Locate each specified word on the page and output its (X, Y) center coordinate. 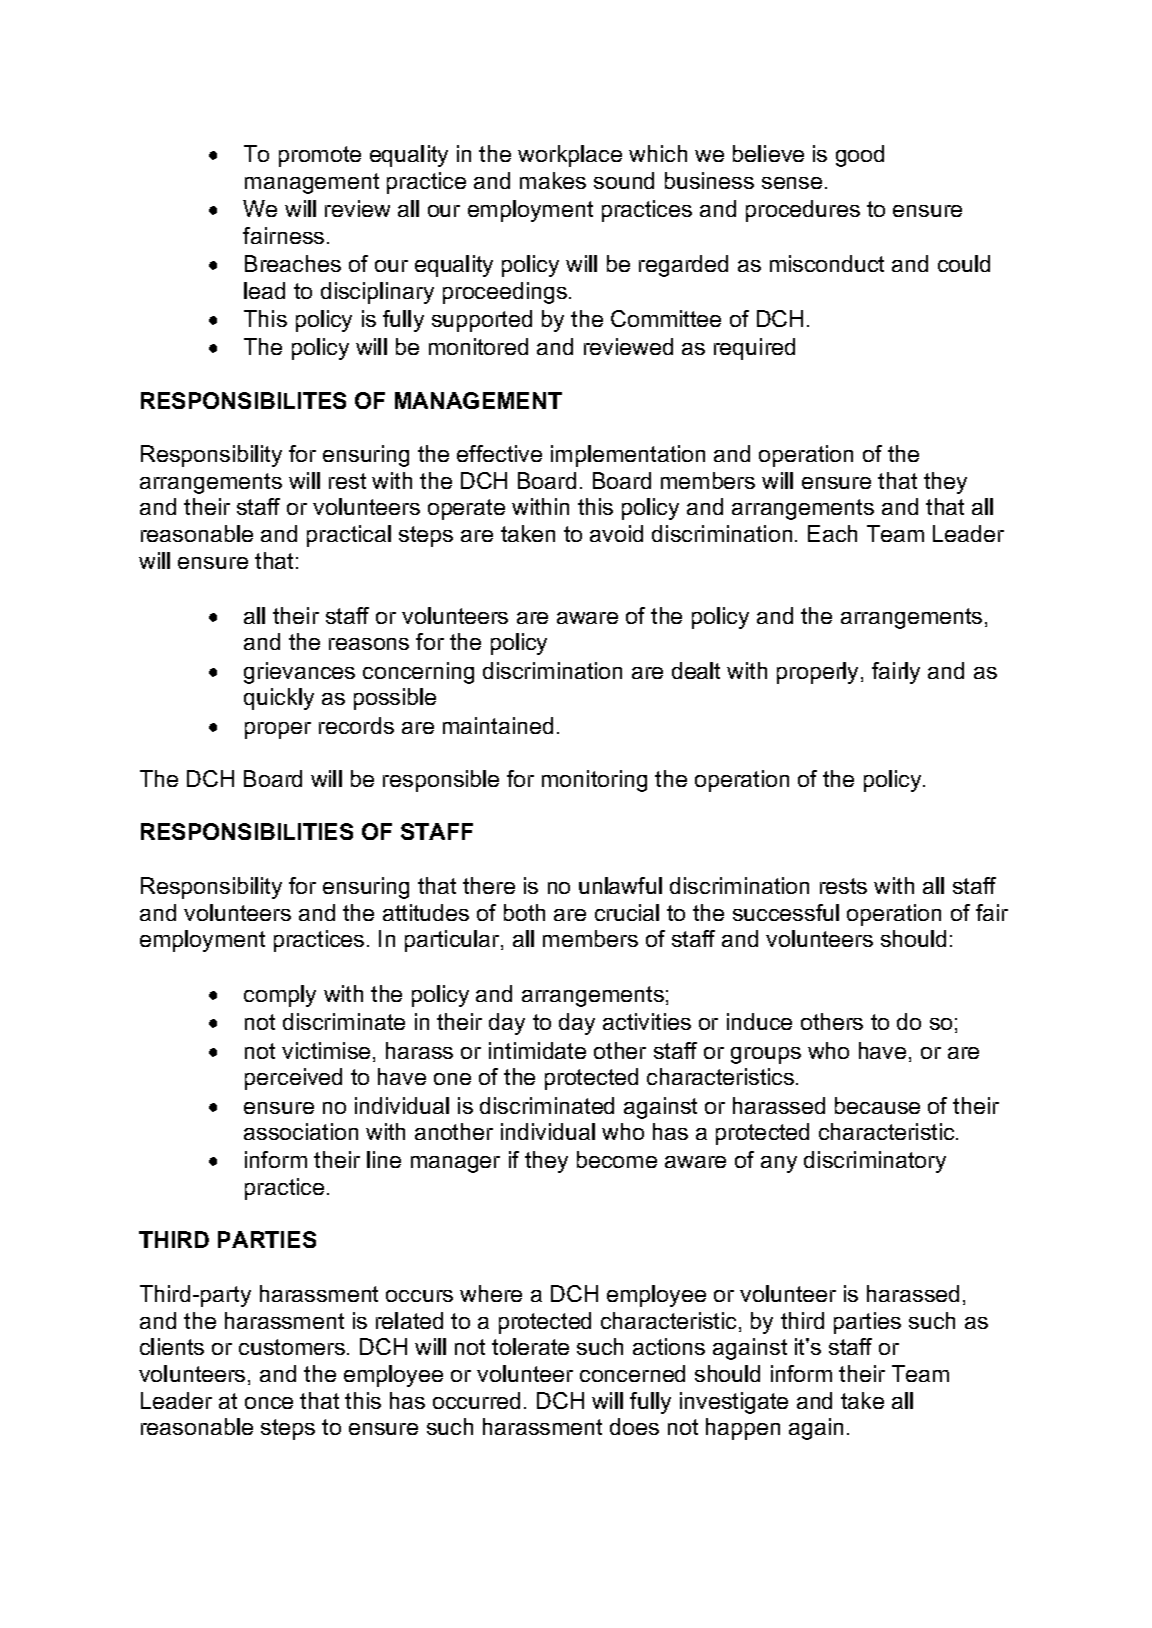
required (754, 349)
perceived (293, 1079)
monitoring (594, 781)
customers (292, 1347)
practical (349, 536)
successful (786, 912)
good (860, 156)
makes (553, 180)
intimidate (537, 1050)
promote (320, 156)
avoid (616, 533)
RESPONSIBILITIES (247, 831)
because (877, 1105)
